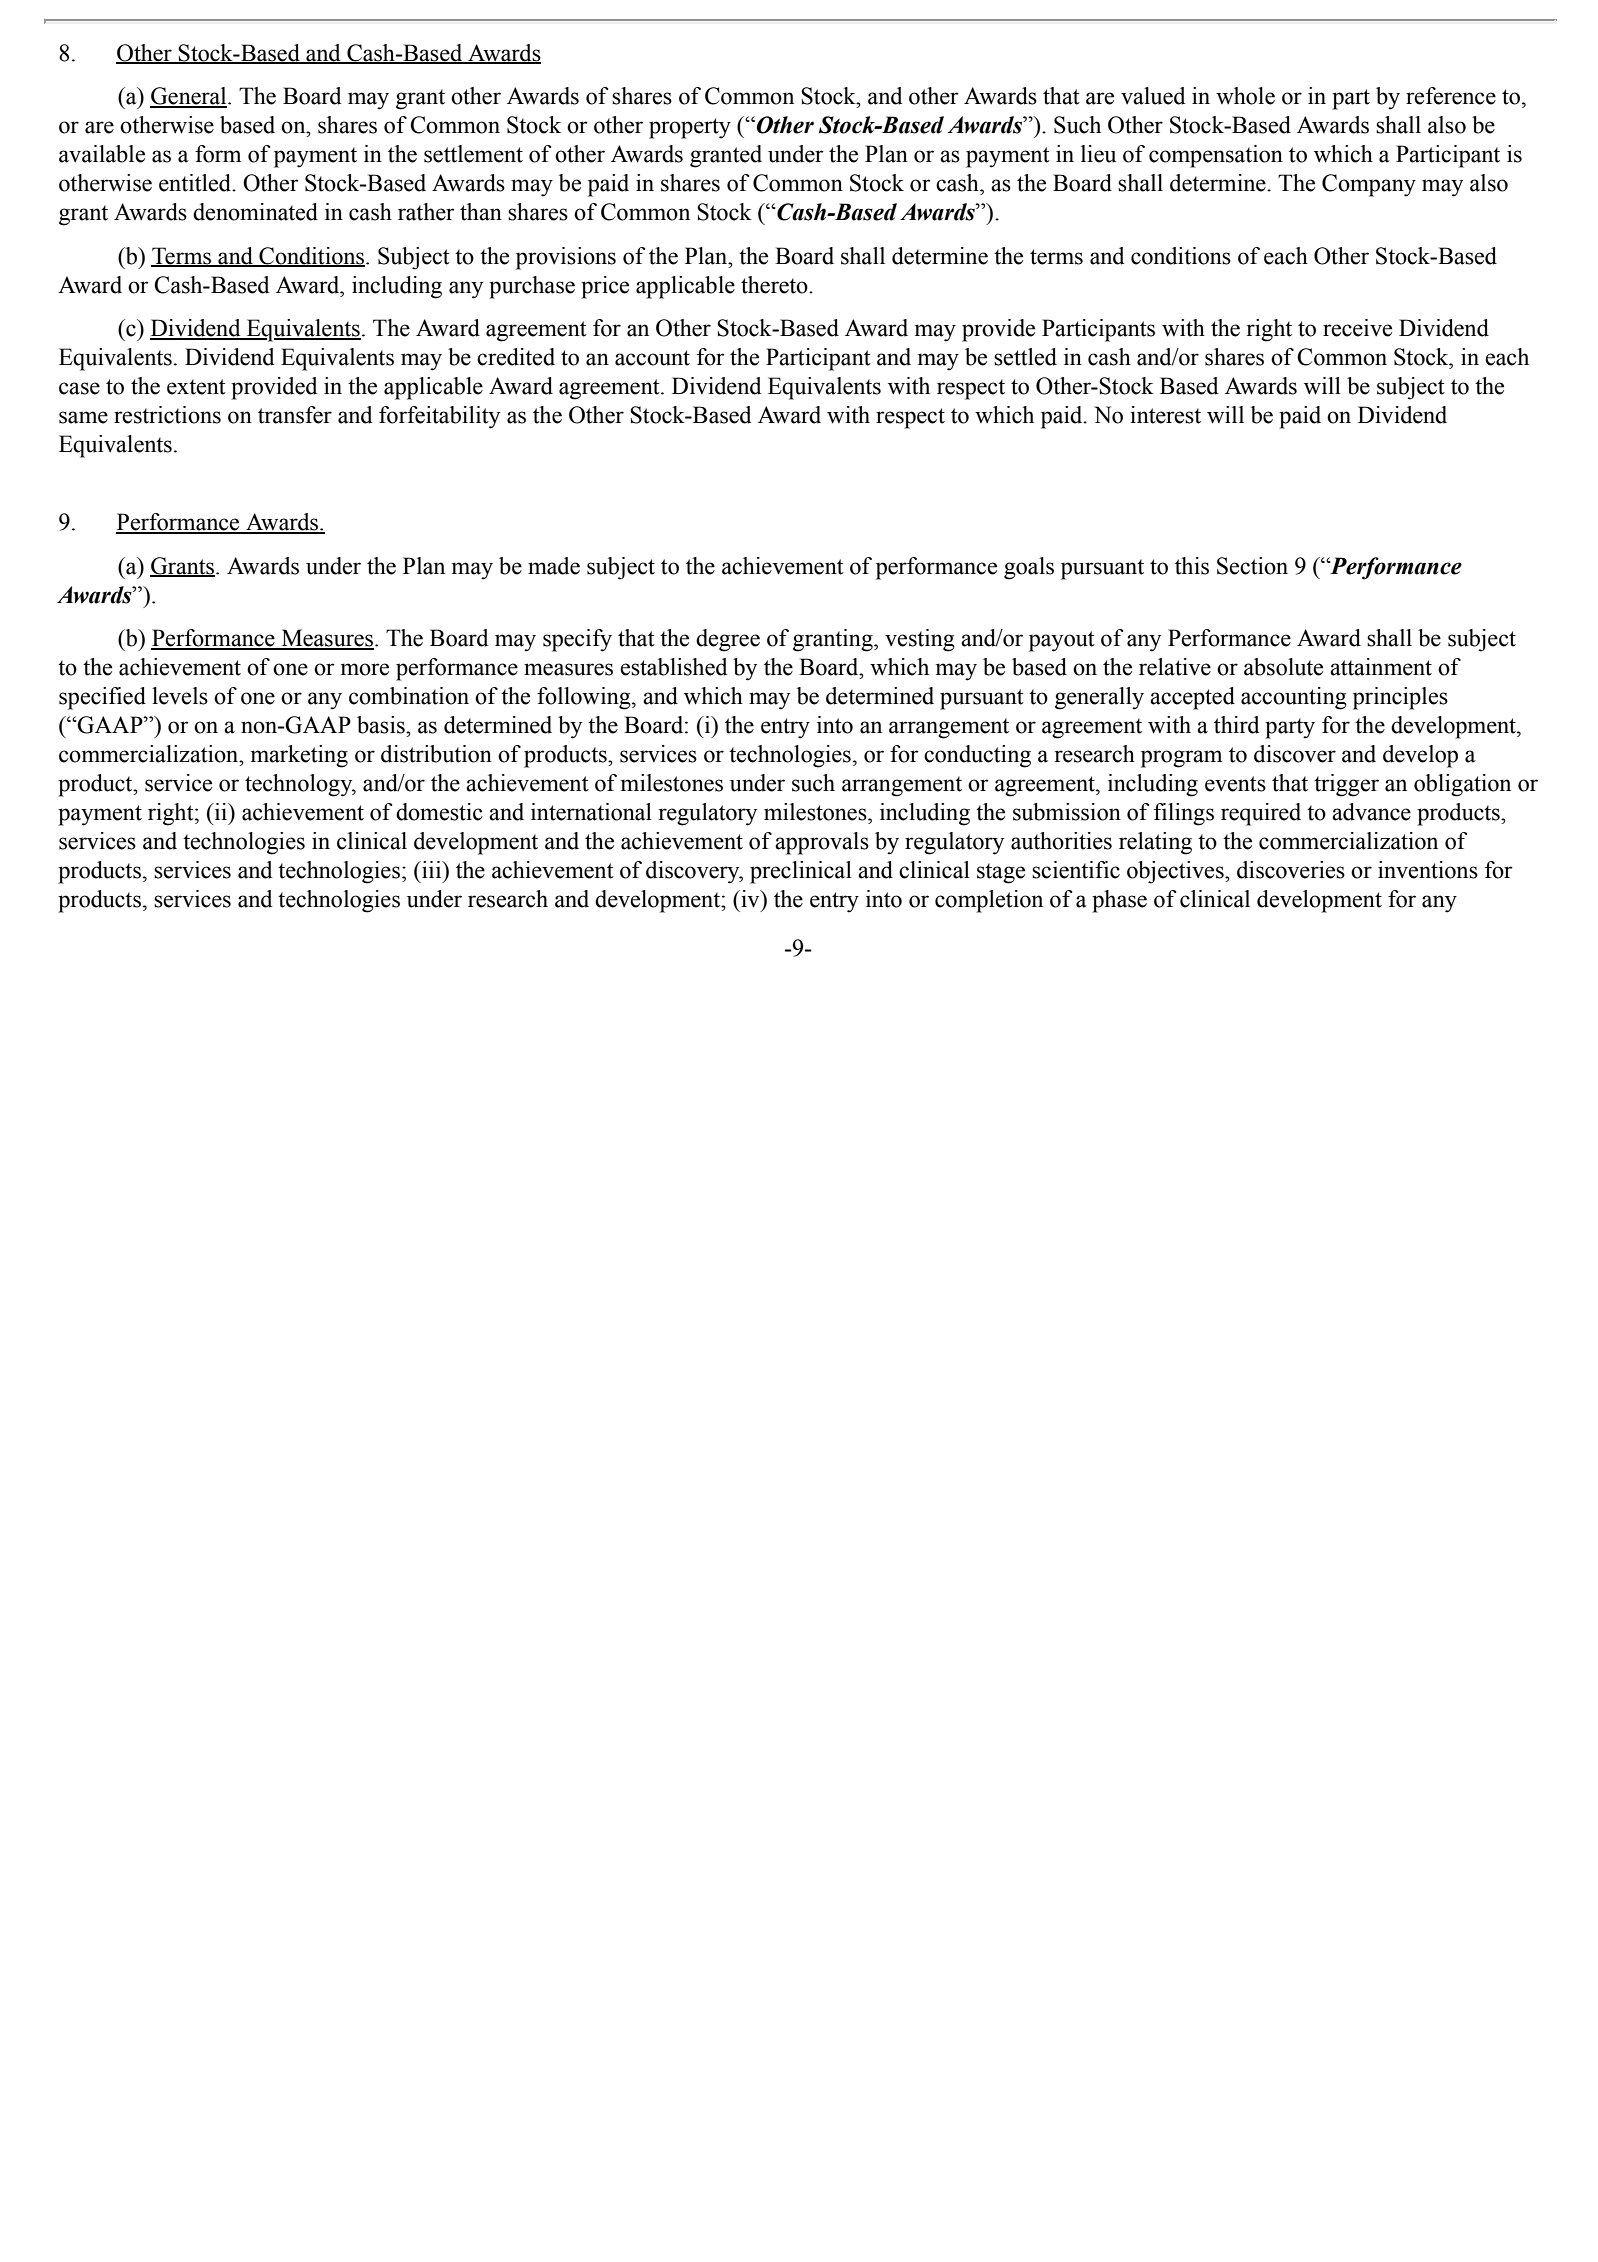 This document has width=1598, height=2262. Describe the element at coordinates (1357, 328) in the document. I see `receive` at that location.
